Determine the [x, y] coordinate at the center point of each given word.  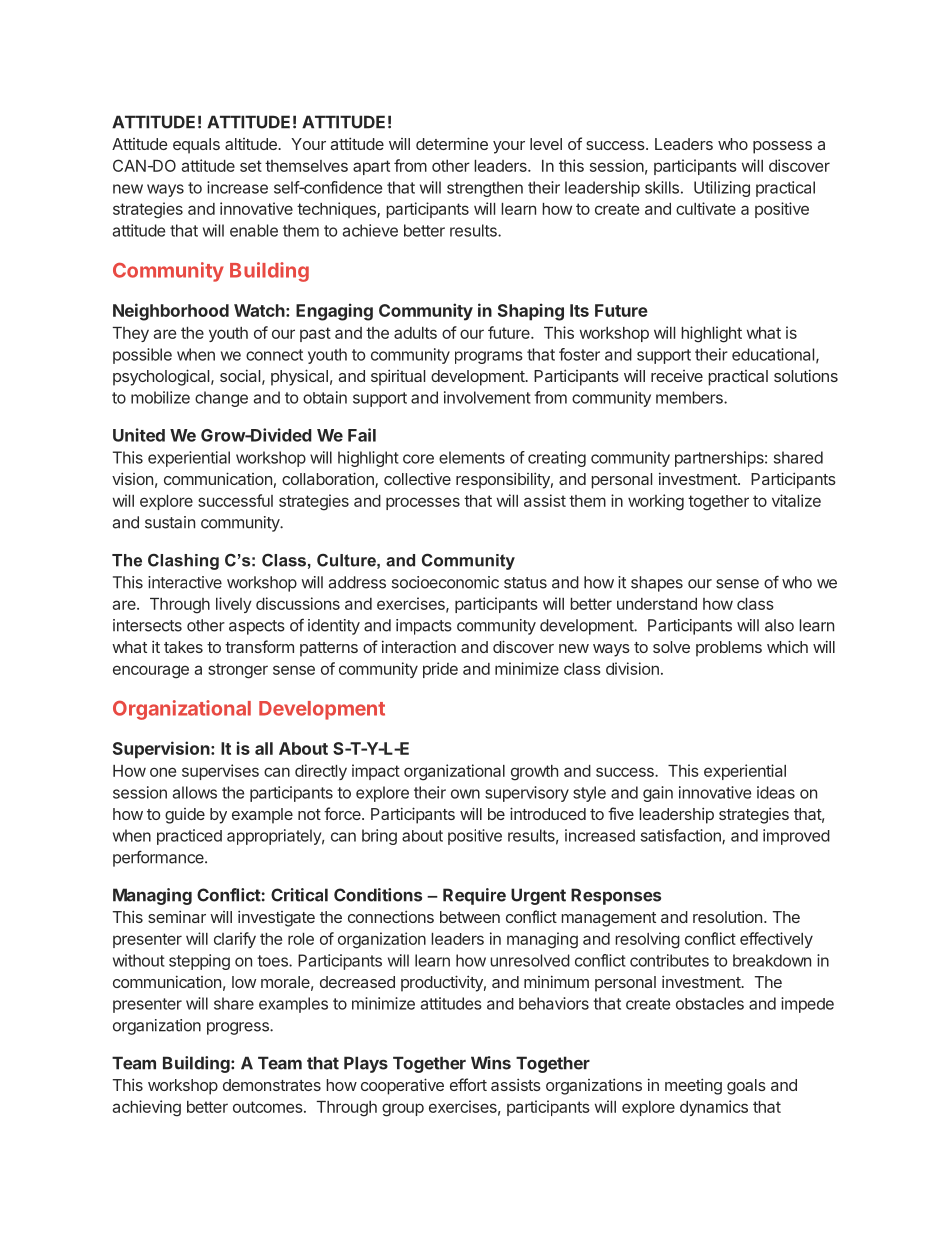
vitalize [796, 500]
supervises [220, 772]
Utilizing [722, 189]
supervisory [527, 794]
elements [472, 457]
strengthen [485, 189]
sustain [170, 522]
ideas [776, 792]
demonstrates [272, 1085]
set [251, 166]
